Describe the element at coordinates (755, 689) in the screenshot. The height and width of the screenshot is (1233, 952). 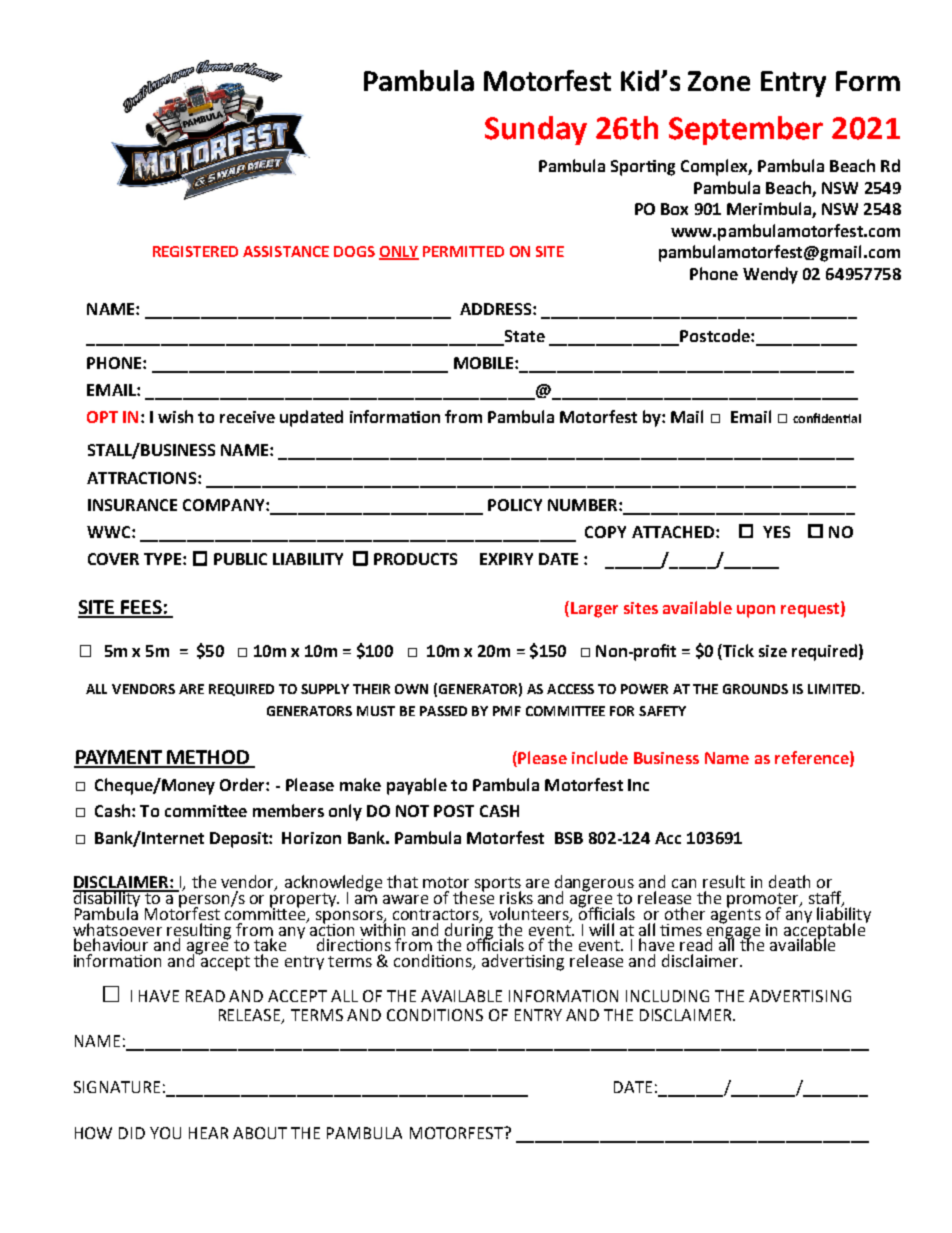
I see `GROUNDS` at that location.
